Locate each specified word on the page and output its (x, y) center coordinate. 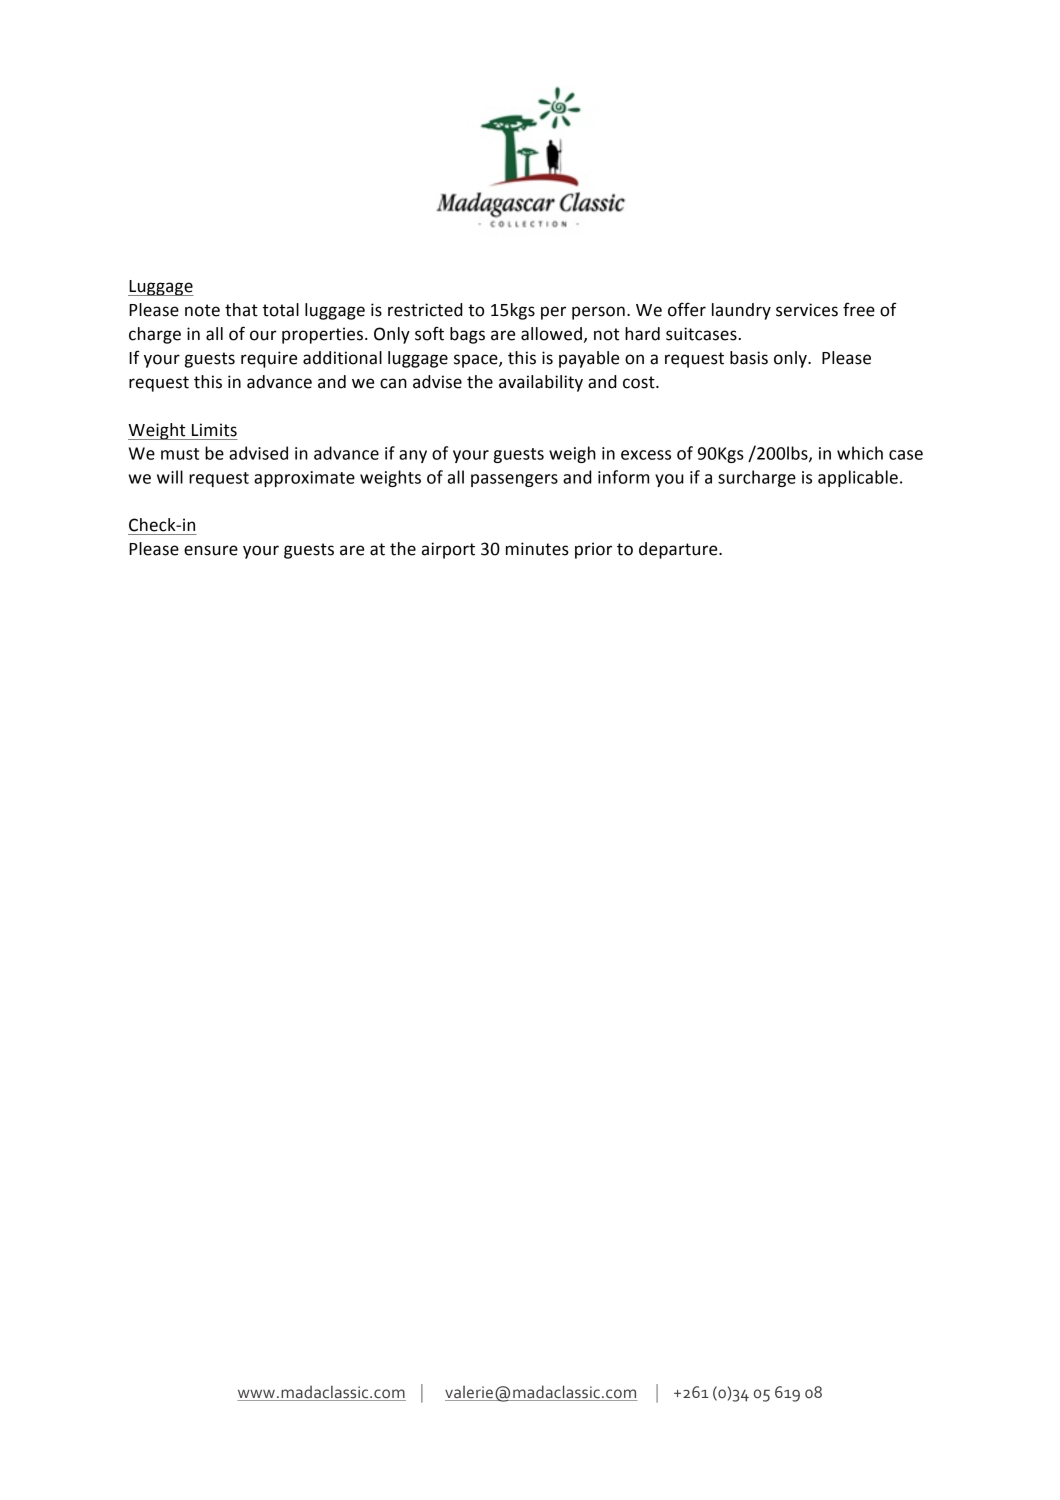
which (860, 453)
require (269, 359)
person (598, 313)
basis (749, 358)
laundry (741, 311)
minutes (537, 549)
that (241, 310)
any (413, 456)
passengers (514, 480)
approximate (304, 479)
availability (541, 383)
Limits (214, 430)
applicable (858, 478)
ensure (211, 550)
